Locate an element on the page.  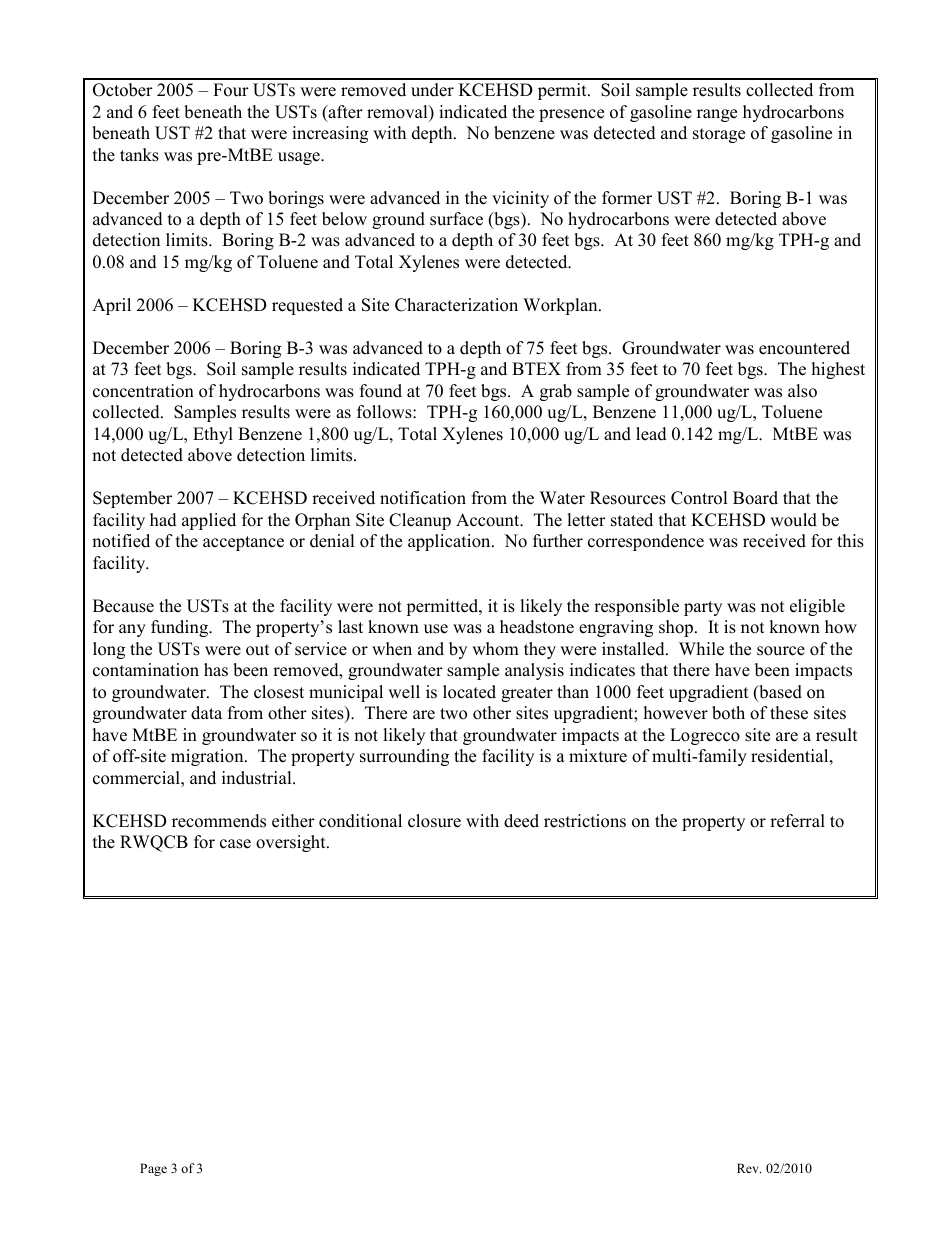
encountered is located at coordinates (804, 348).
